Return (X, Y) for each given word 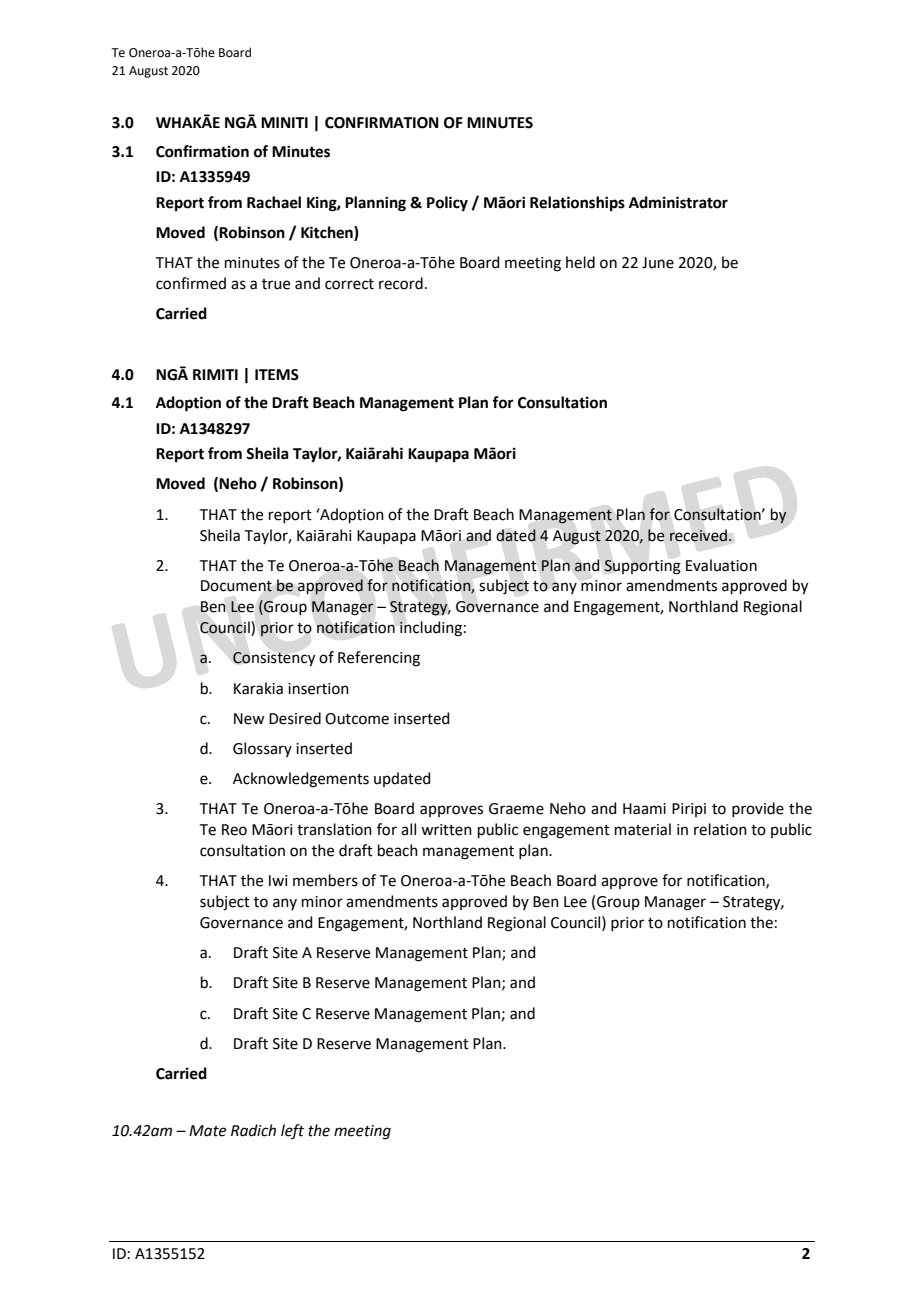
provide (758, 809)
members (325, 880)
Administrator (678, 202)
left (292, 1131)
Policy (447, 204)
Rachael (274, 202)
